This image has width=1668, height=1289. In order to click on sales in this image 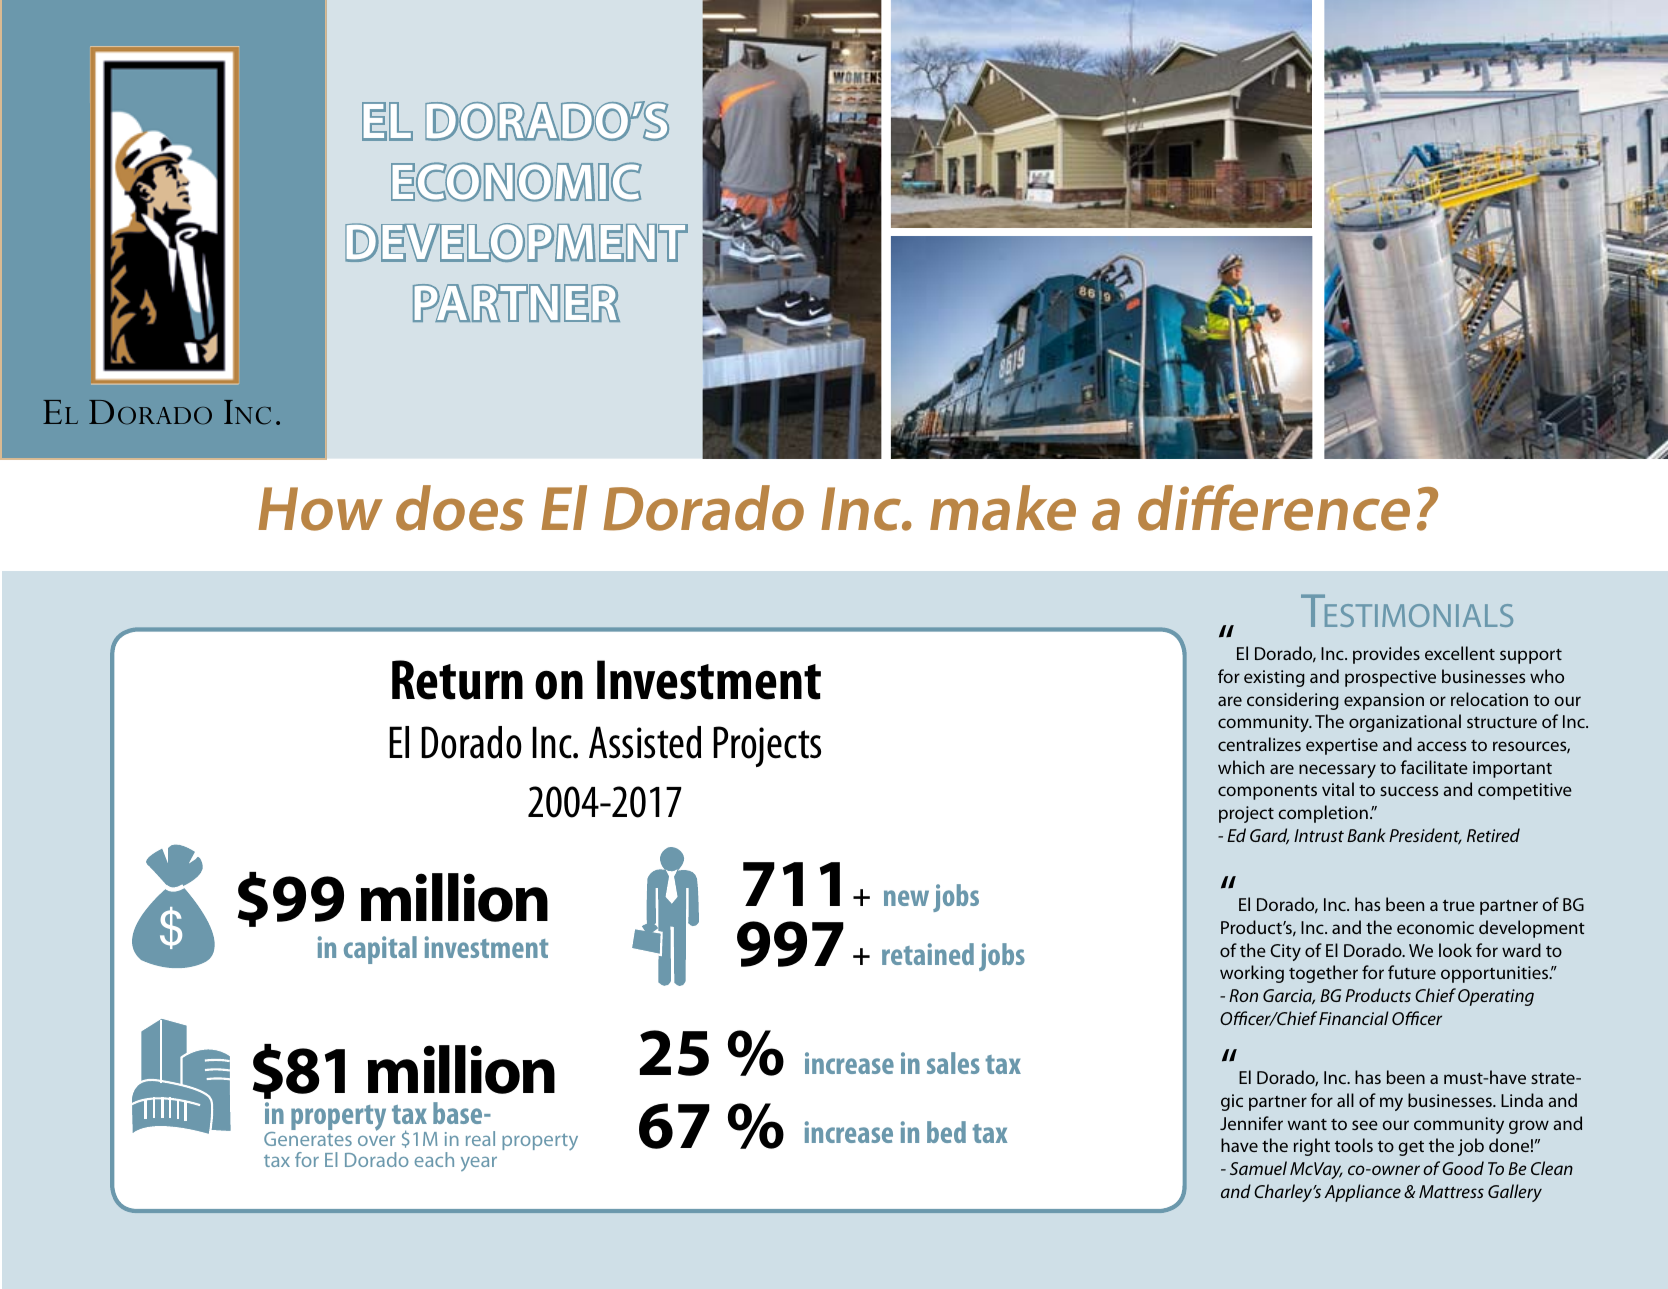, I will do `click(953, 1063)`.
